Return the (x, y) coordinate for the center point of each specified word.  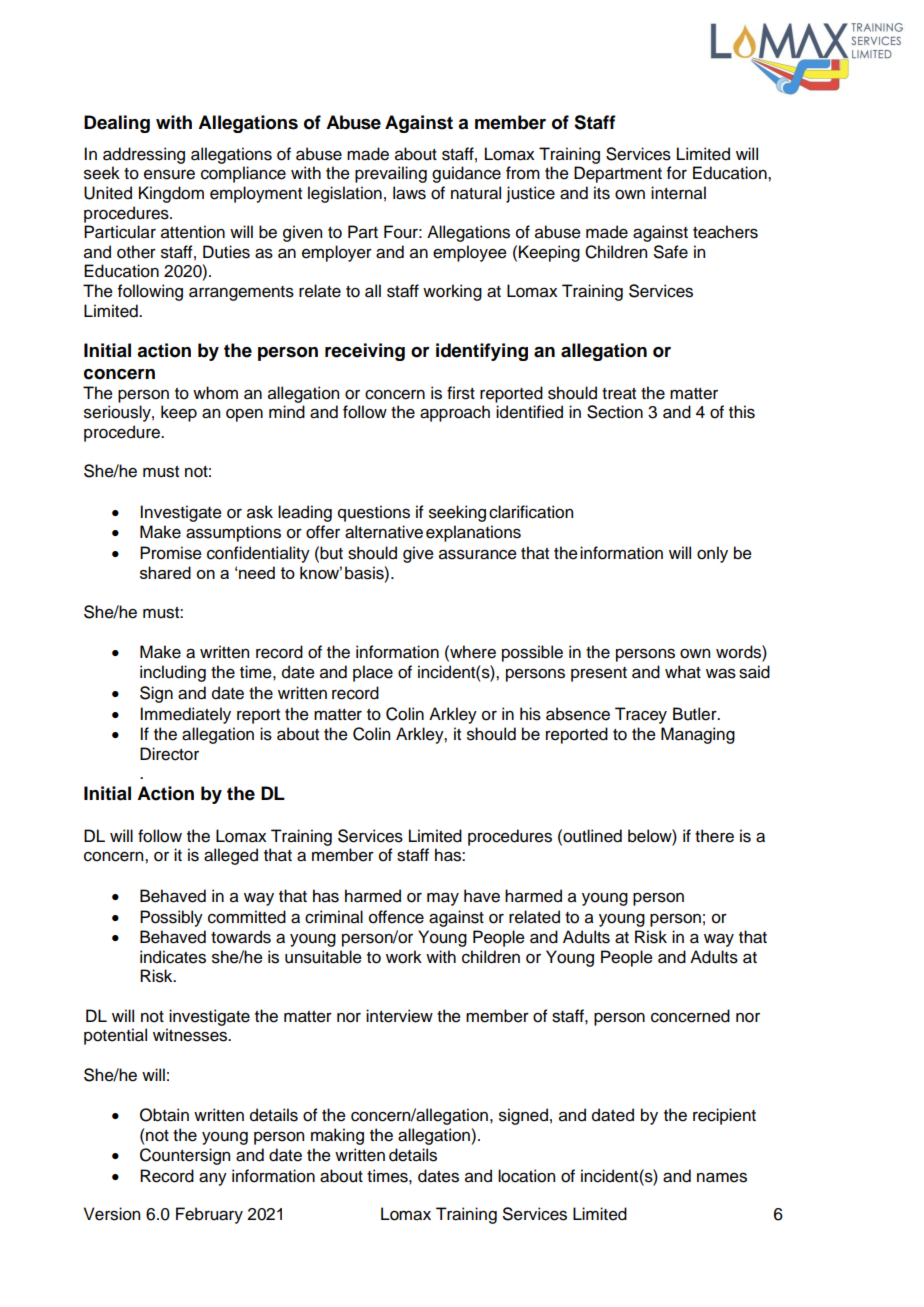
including (173, 673)
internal (678, 193)
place (373, 673)
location (526, 1176)
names (722, 1177)
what (683, 672)
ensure (169, 174)
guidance (466, 174)
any (213, 1179)
